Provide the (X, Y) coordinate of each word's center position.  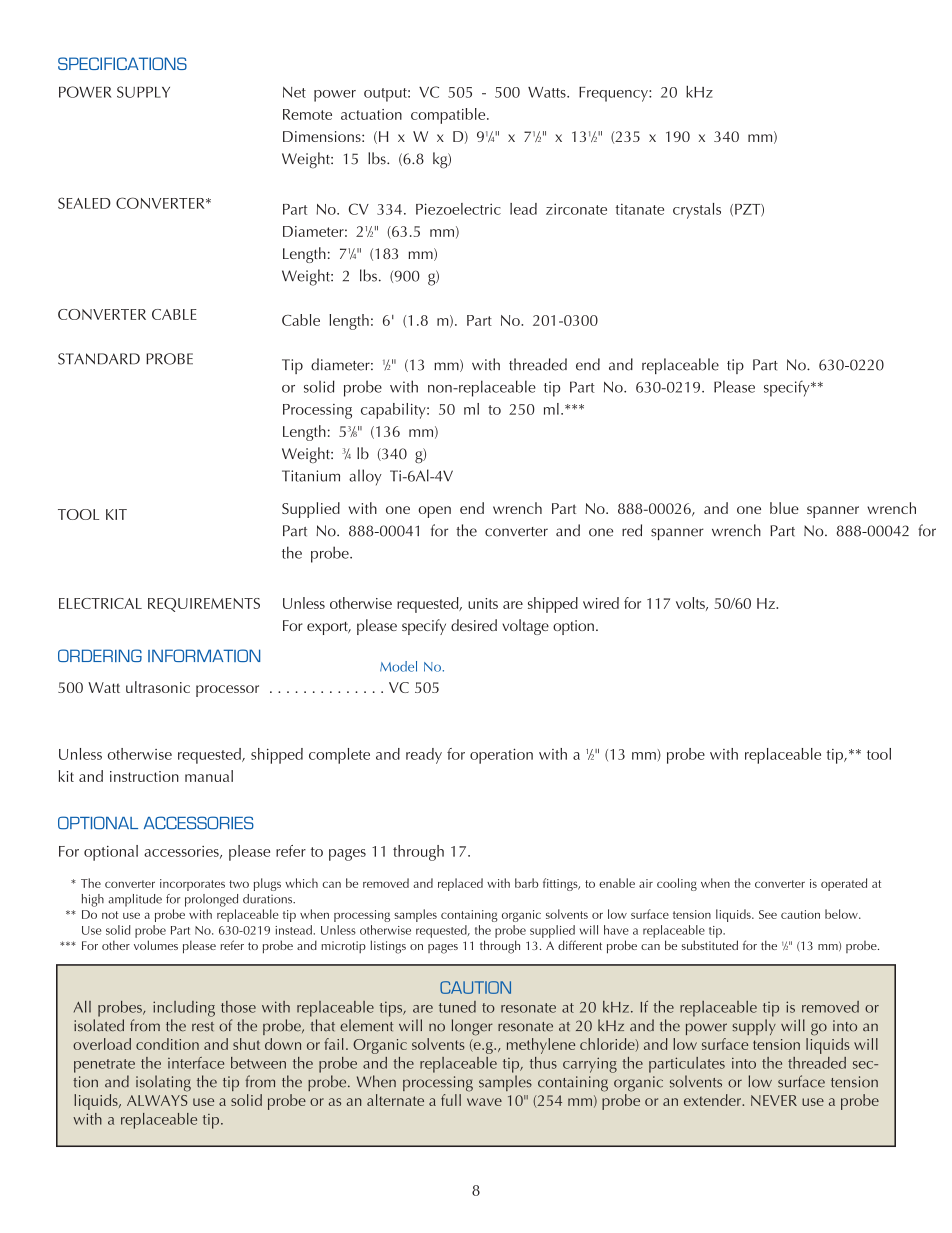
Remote (307, 114)
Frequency (614, 94)
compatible (449, 116)
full (451, 1100)
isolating (163, 1083)
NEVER (774, 1100)
